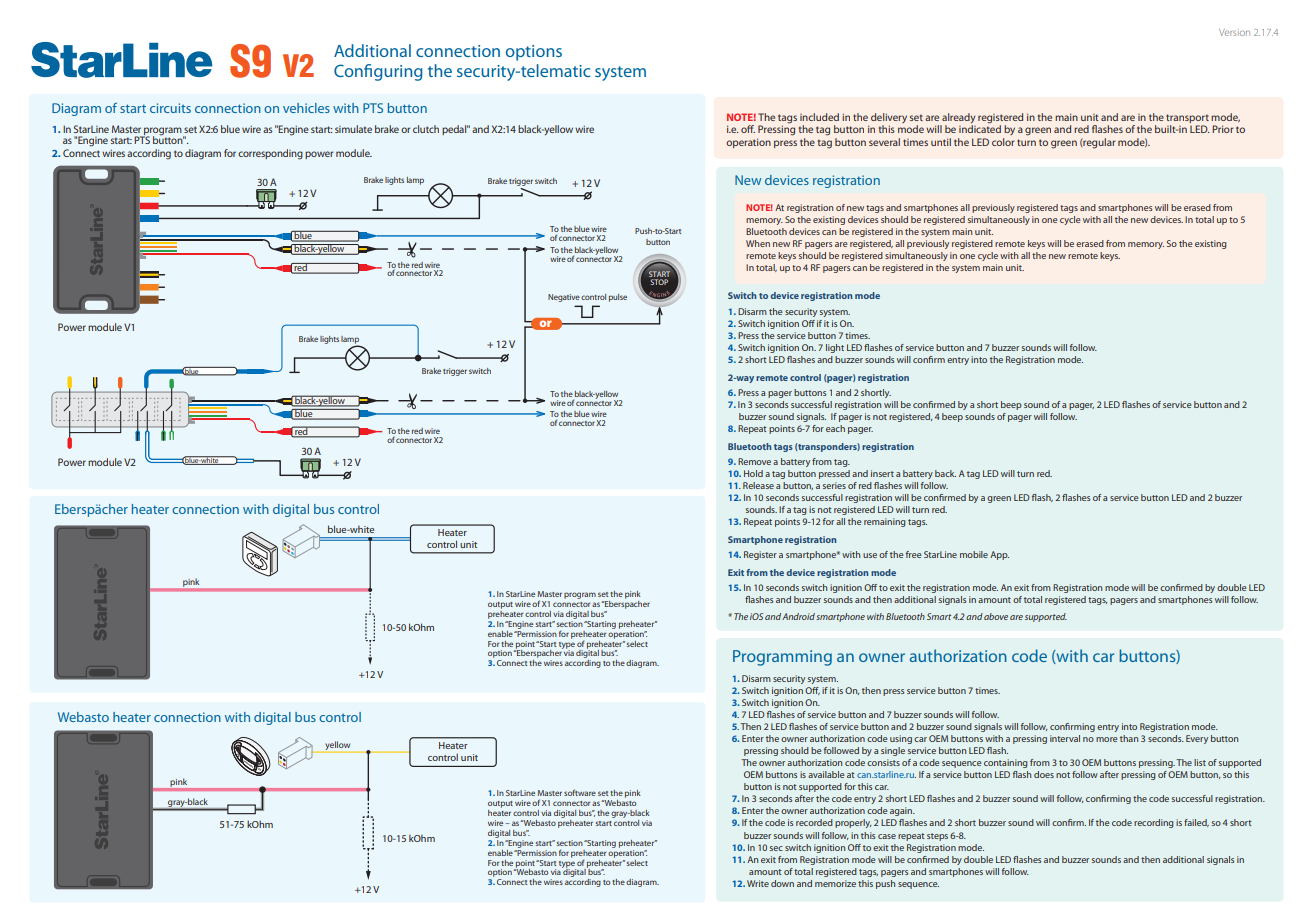 Image resolution: width=1308 pixels, height=924 pixels. What do you see at coordinates (945, 473) in the document?
I see `back` at bounding box center [945, 473].
